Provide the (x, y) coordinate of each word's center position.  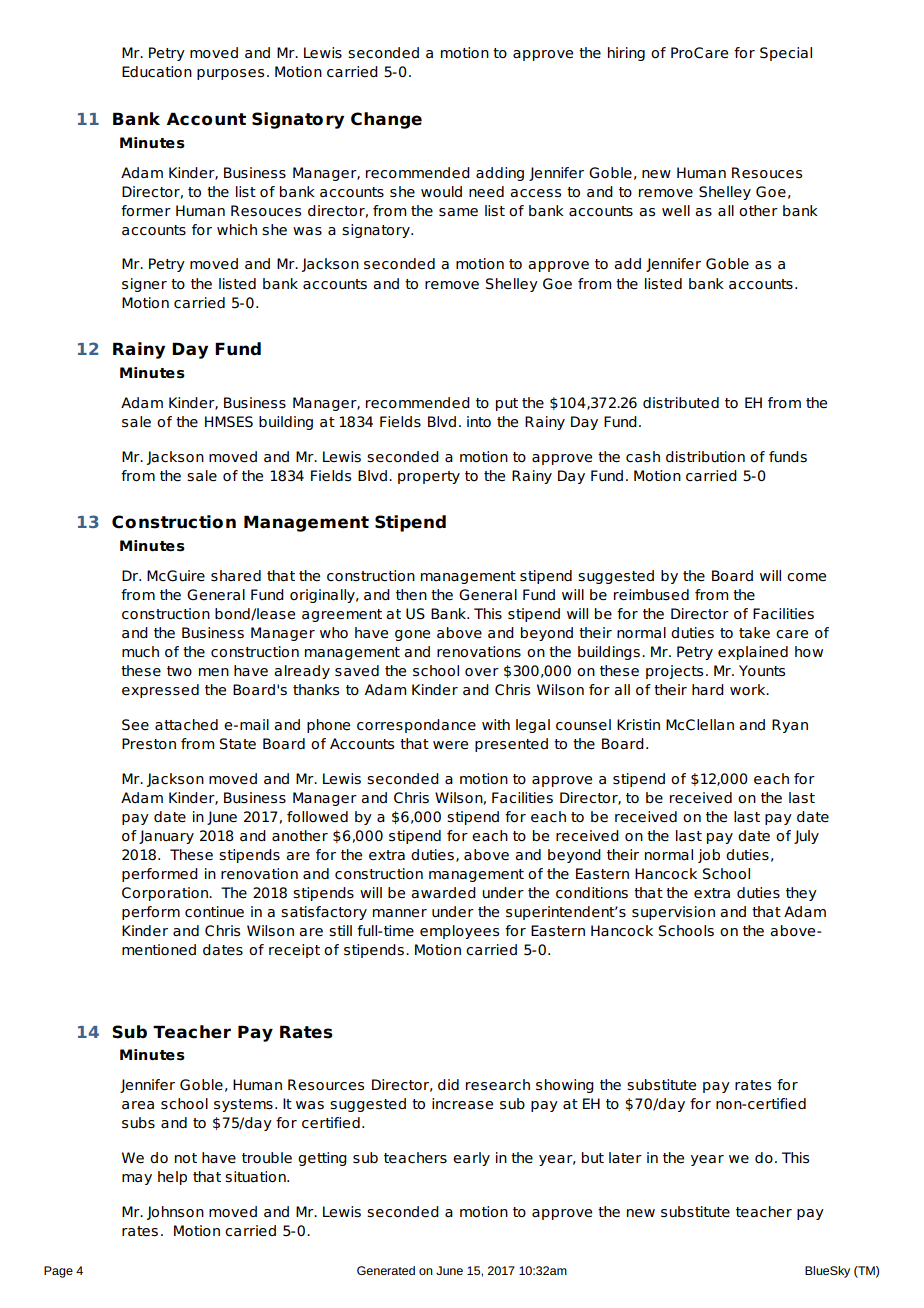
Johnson (175, 1213)
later (625, 1158)
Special (786, 54)
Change (386, 120)
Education (157, 72)
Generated (386, 1270)
